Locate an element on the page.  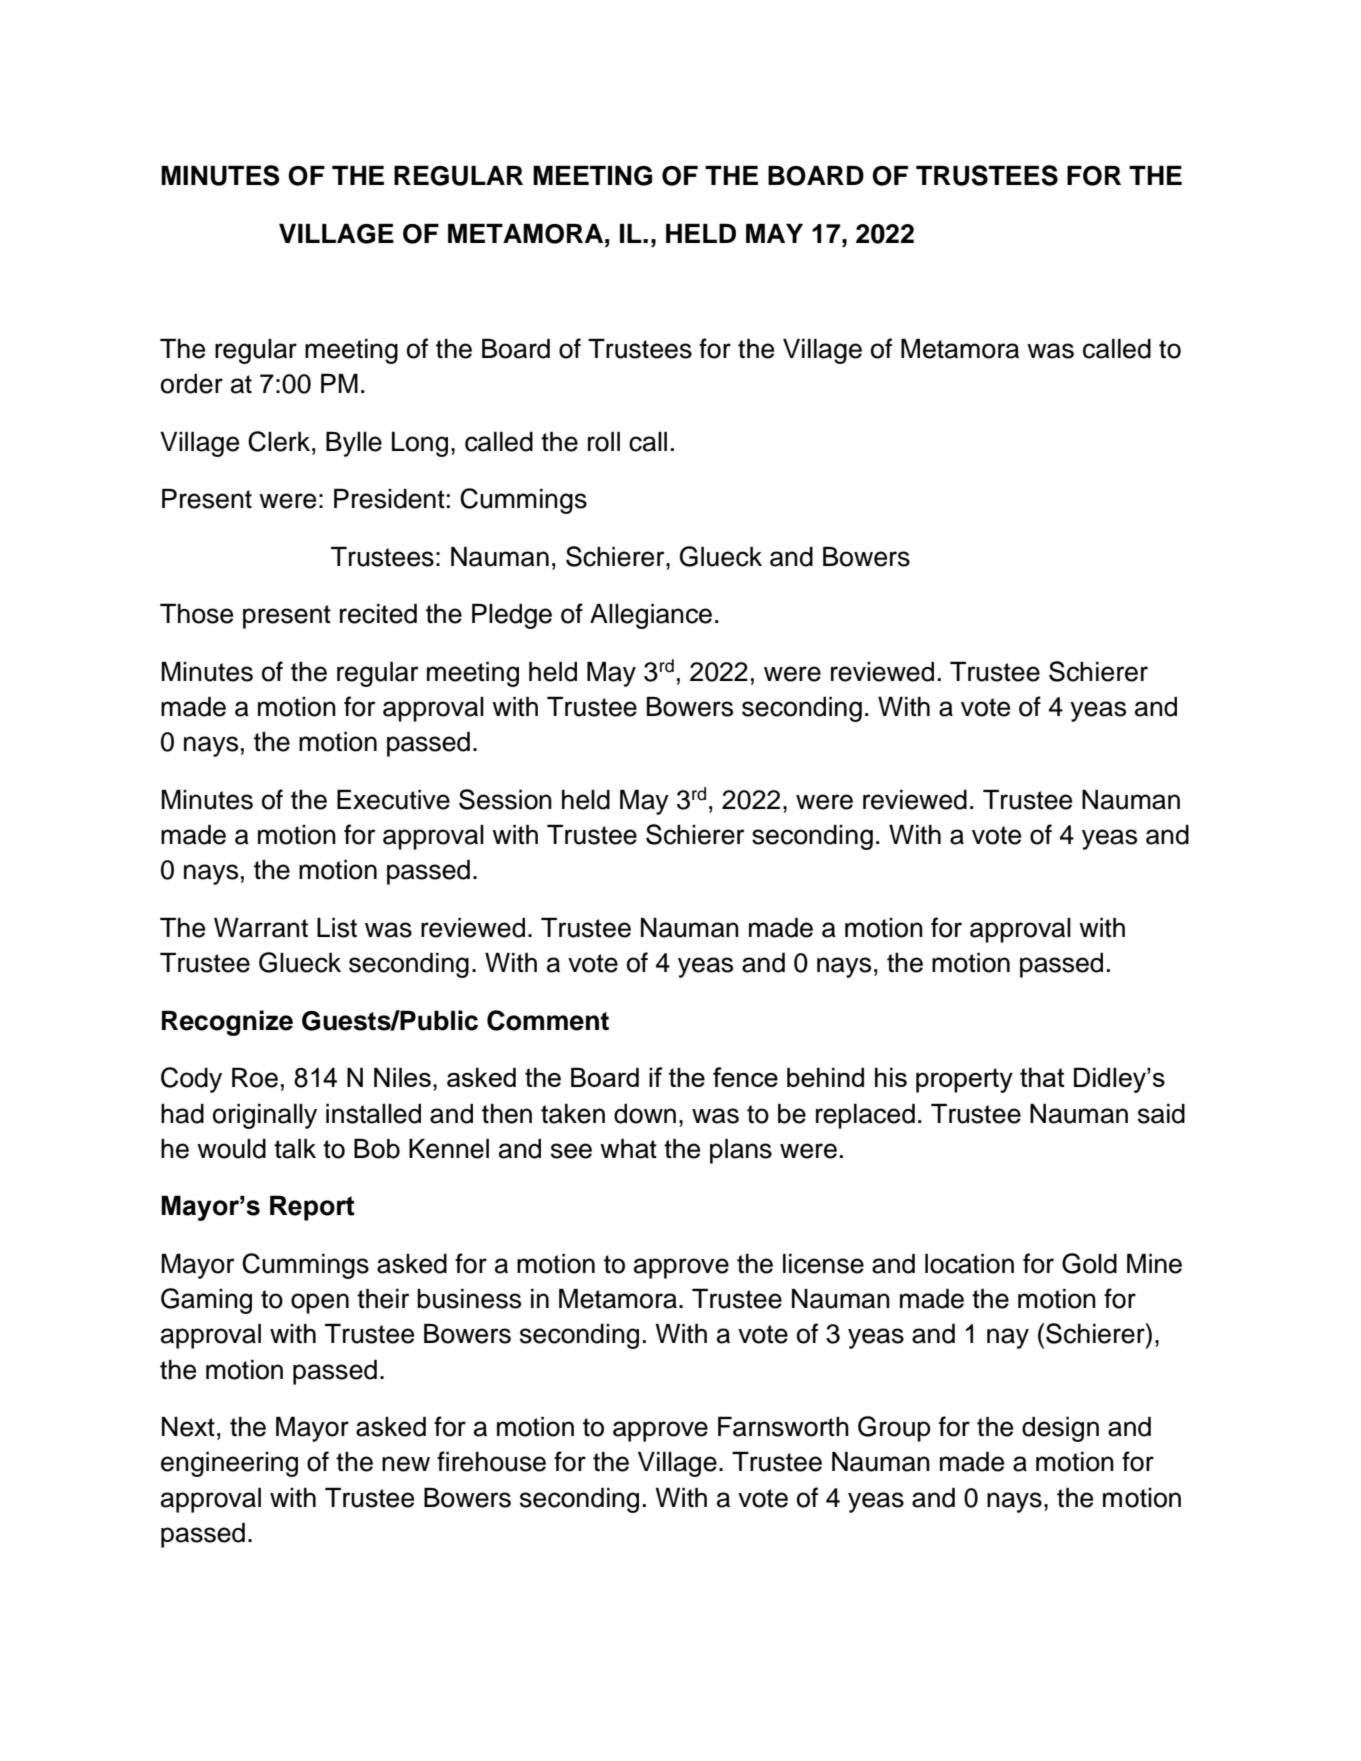
property is located at coordinates (964, 1080).
